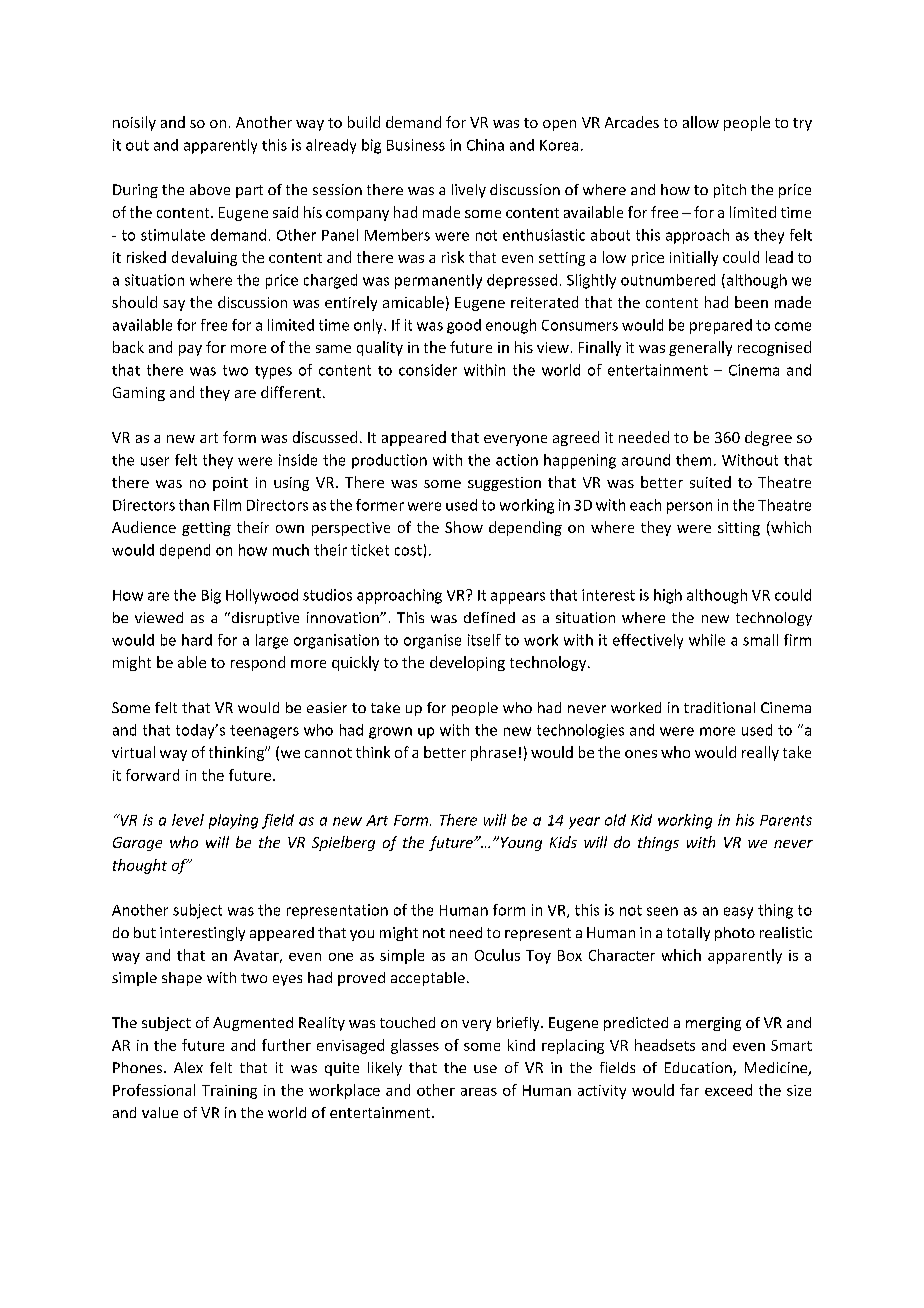 Image resolution: width=924 pixels, height=1308 pixels. Describe the element at coordinates (701, 122) in the screenshot. I see `allow` at that location.
